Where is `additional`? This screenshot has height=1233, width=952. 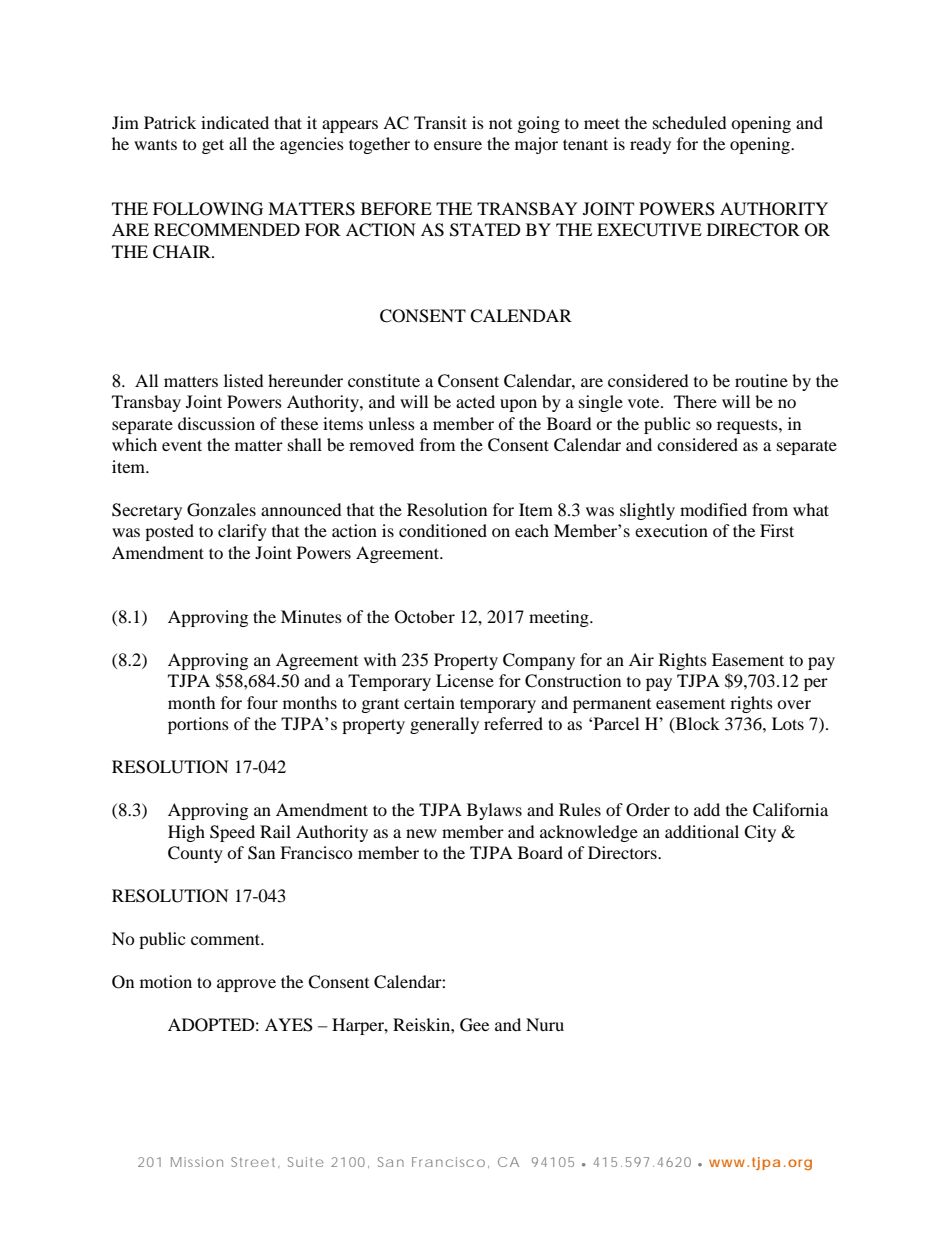 additional is located at coordinates (702, 831).
